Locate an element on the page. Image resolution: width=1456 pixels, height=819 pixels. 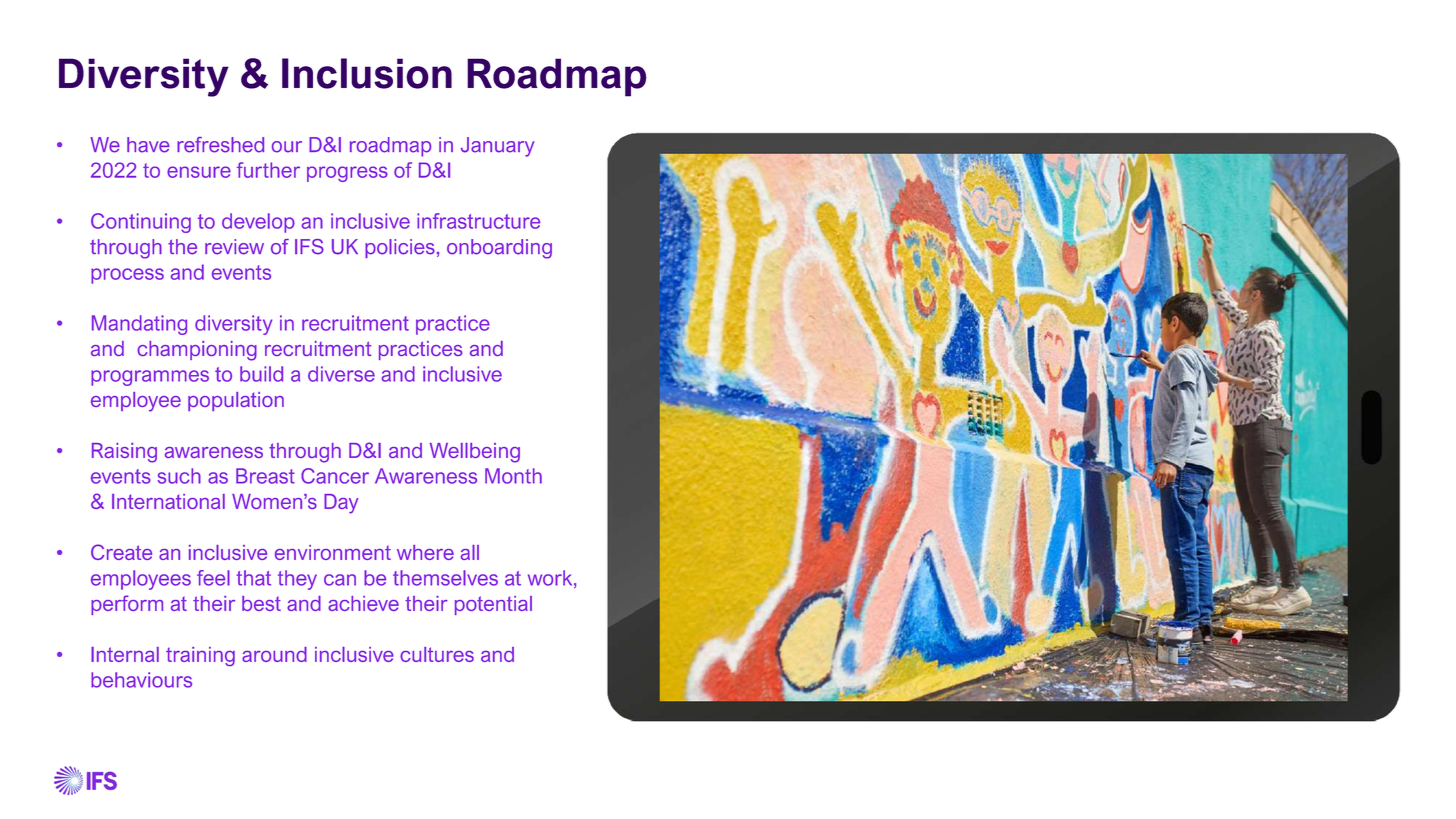
around is located at coordinates (274, 654).
